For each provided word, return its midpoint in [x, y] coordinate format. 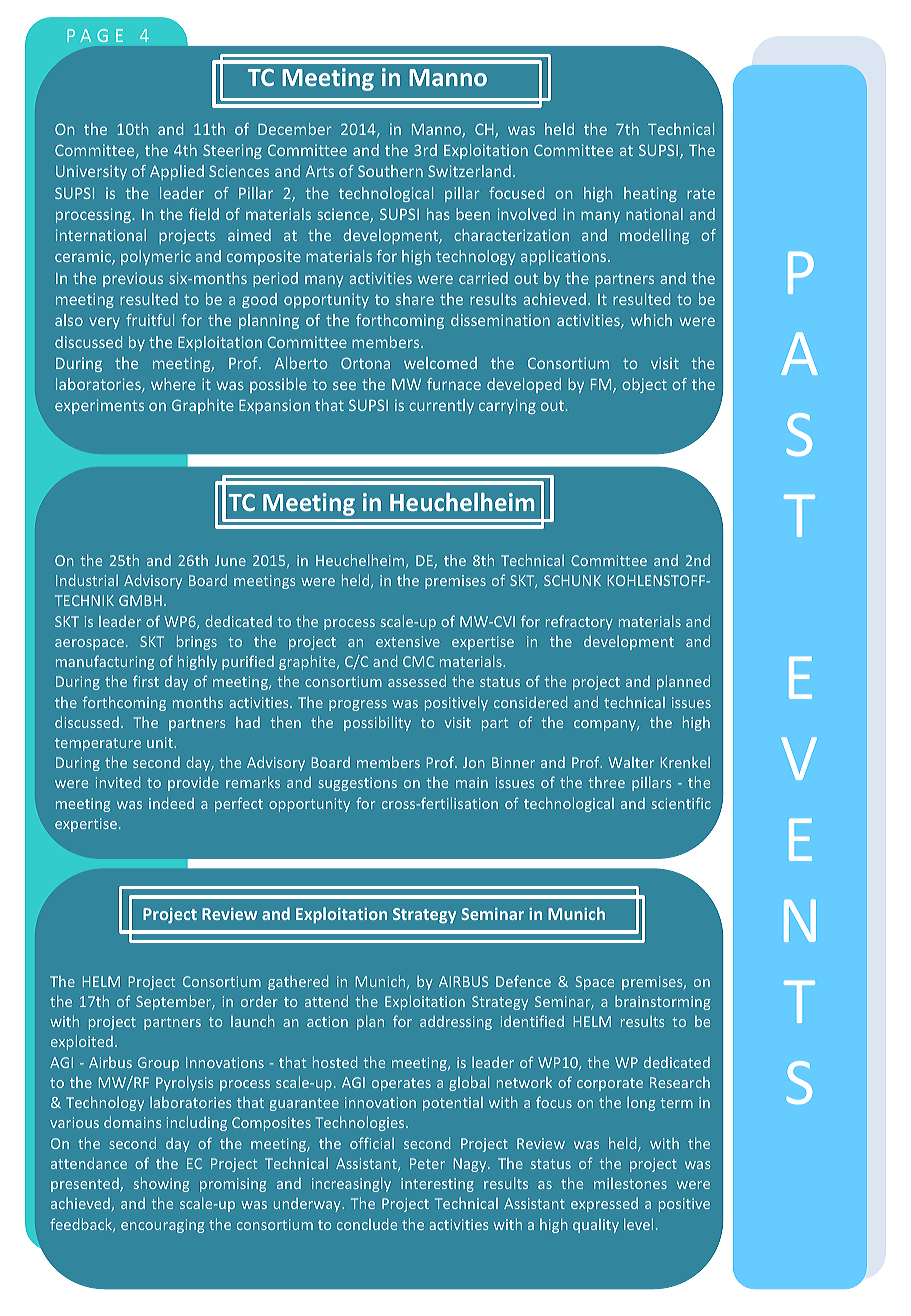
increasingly [351, 1184]
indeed [171, 803]
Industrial [87, 580]
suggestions [357, 784]
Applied [177, 172]
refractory [579, 622]
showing [161, 1184]
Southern [390, 171]
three [606, 782]
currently [441, 406]
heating [650, 194]
